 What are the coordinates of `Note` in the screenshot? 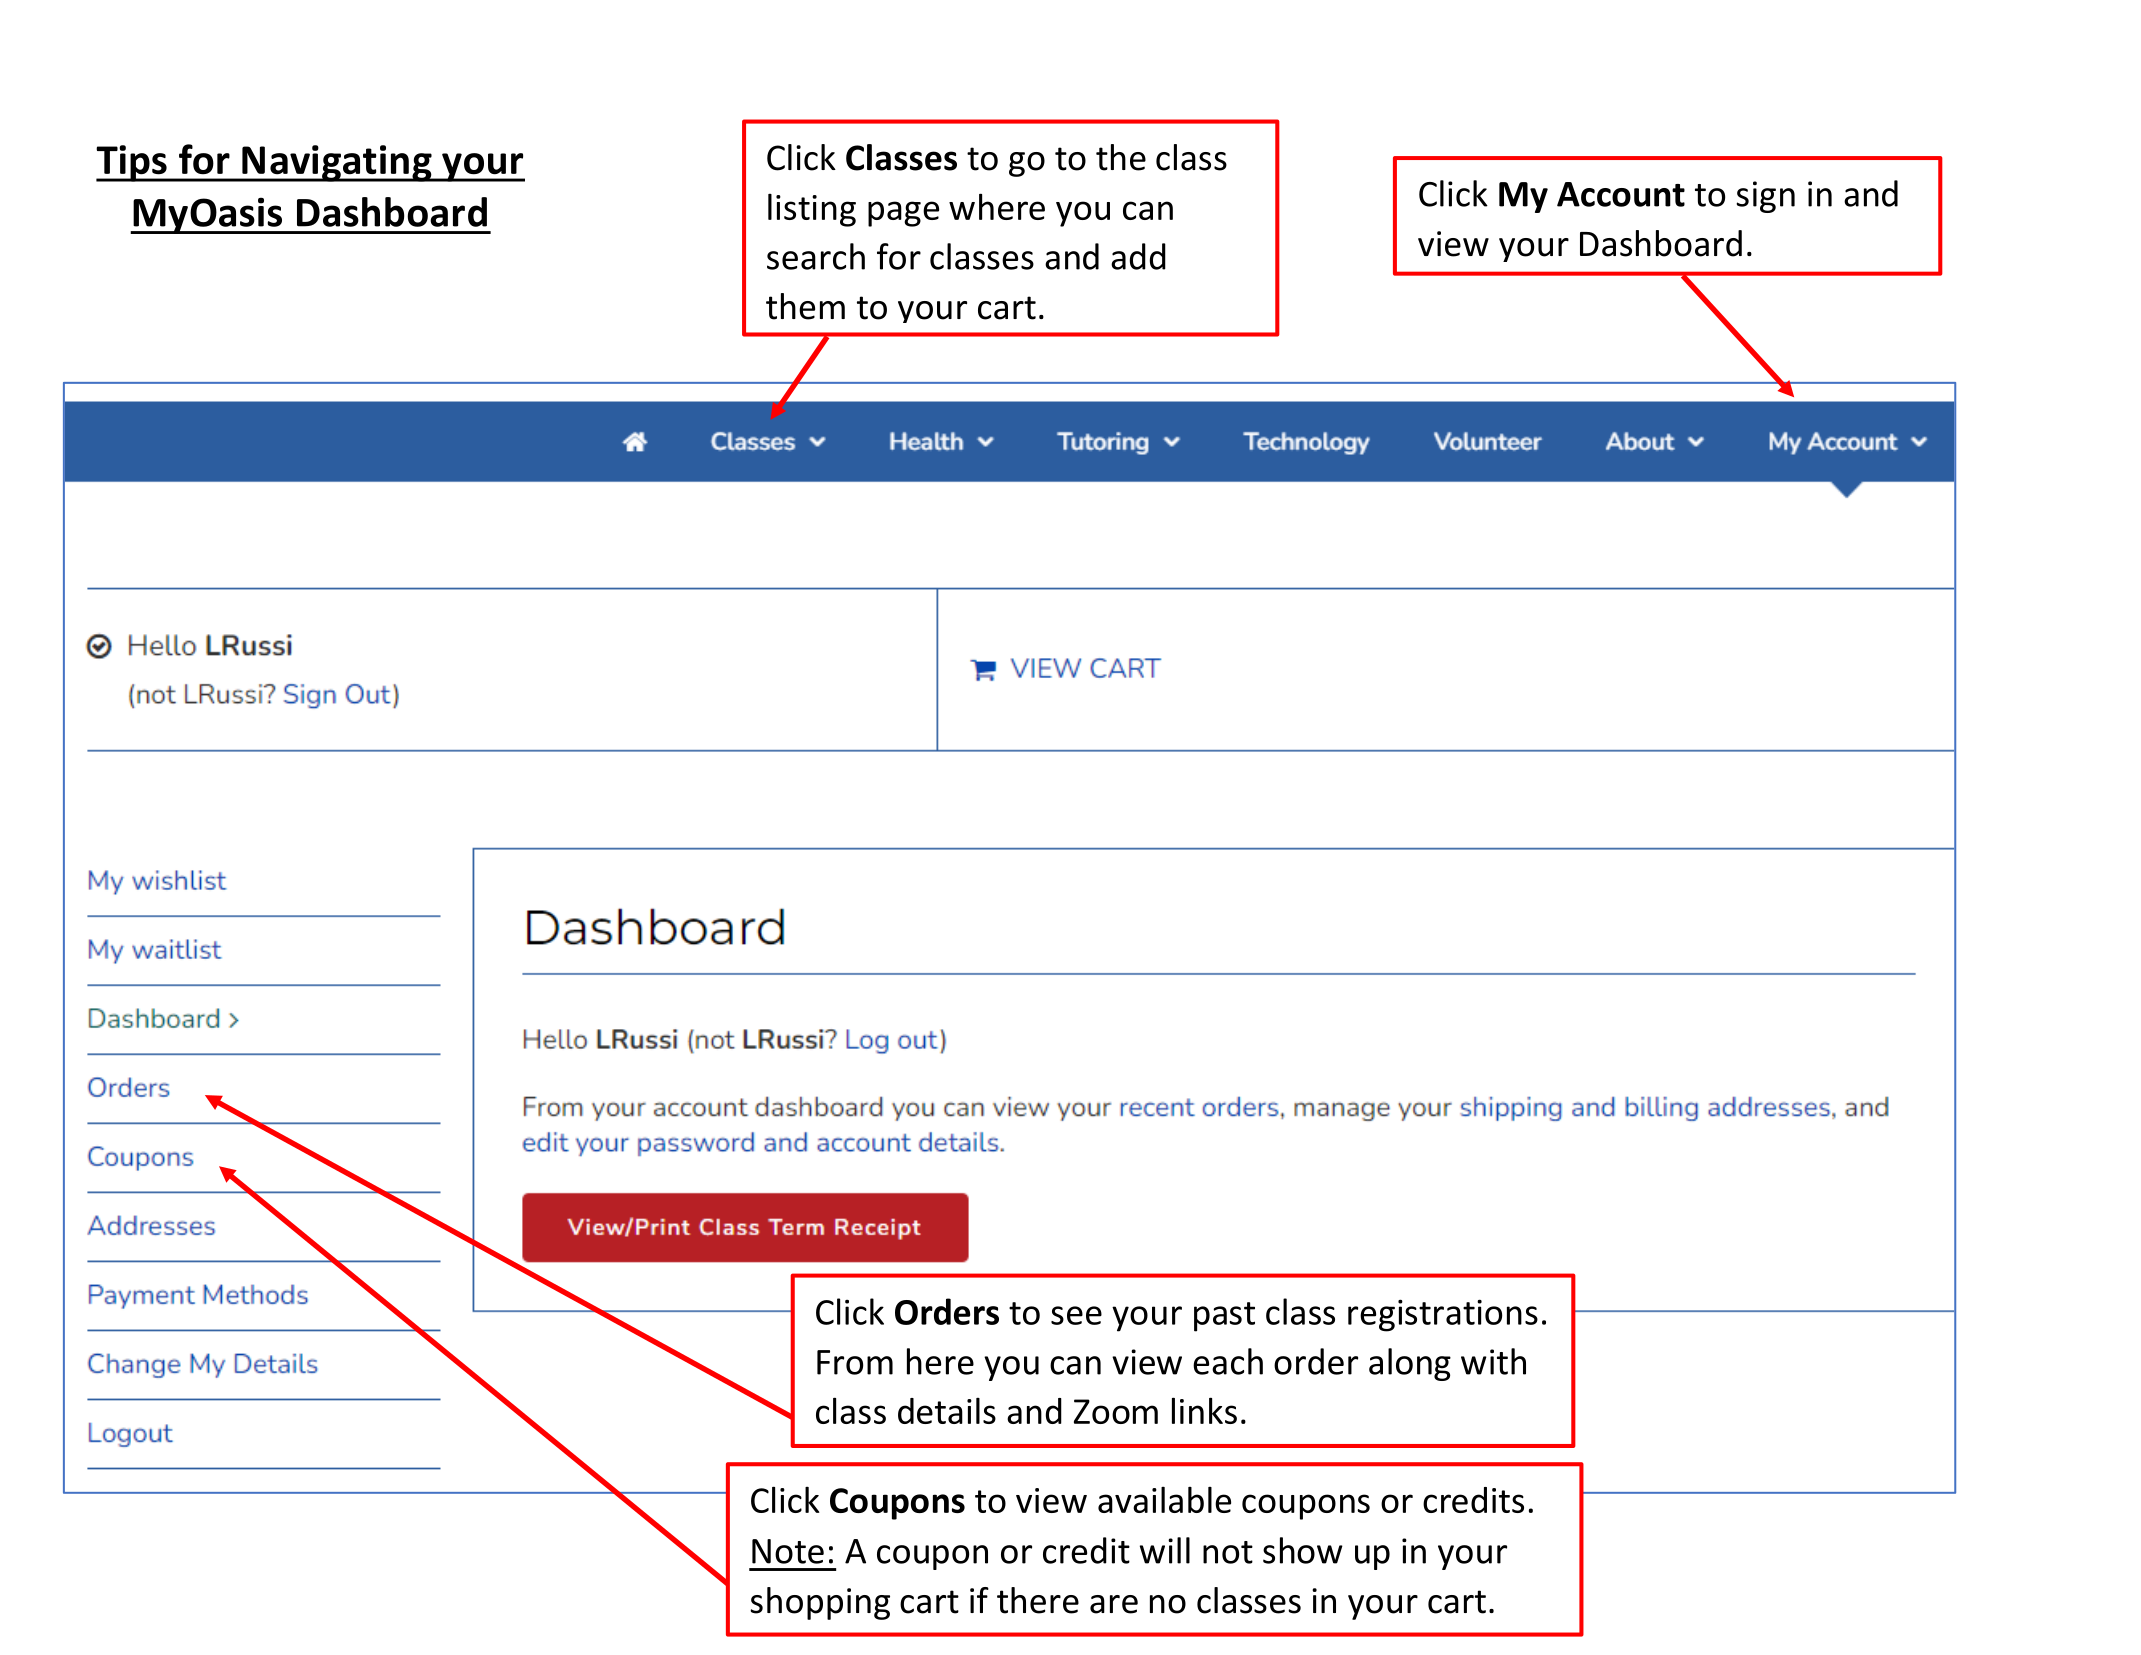 It's located at (788, 1551).
